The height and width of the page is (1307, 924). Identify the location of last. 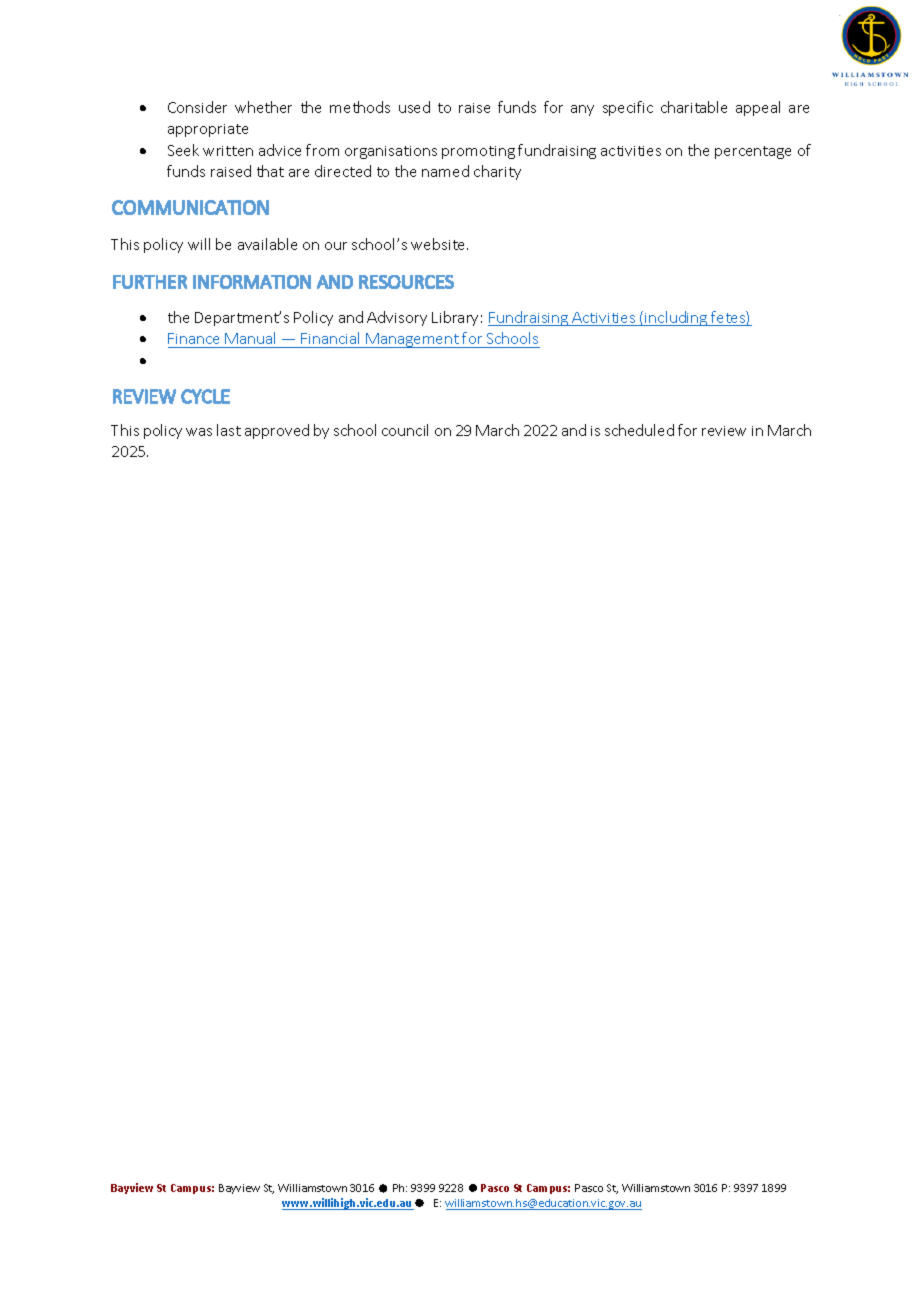
(229, 430).
